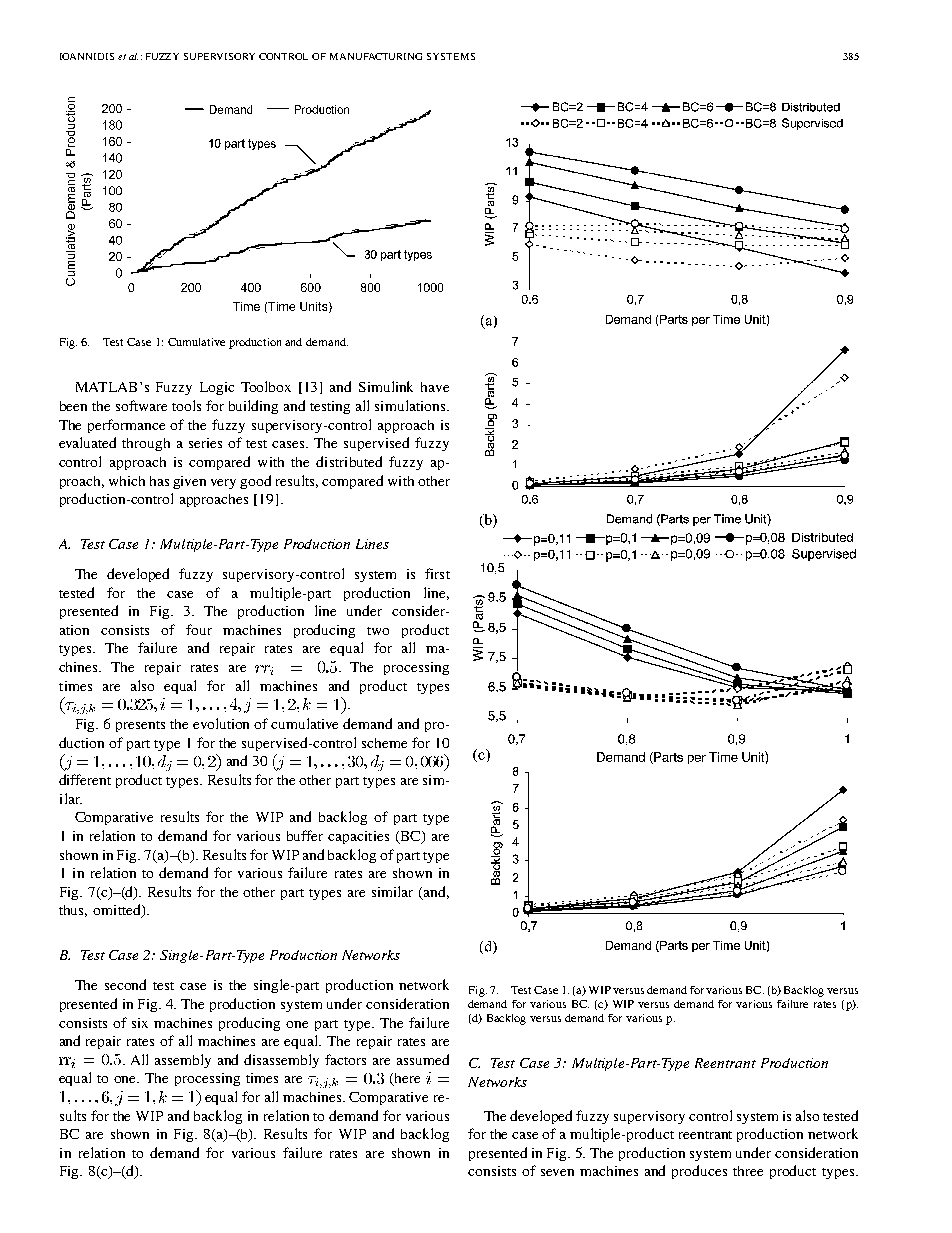 The image size is (952, 1233). Describe the element at coordinates (384, 743) in the screenshot. I see `scheme` at that location.
